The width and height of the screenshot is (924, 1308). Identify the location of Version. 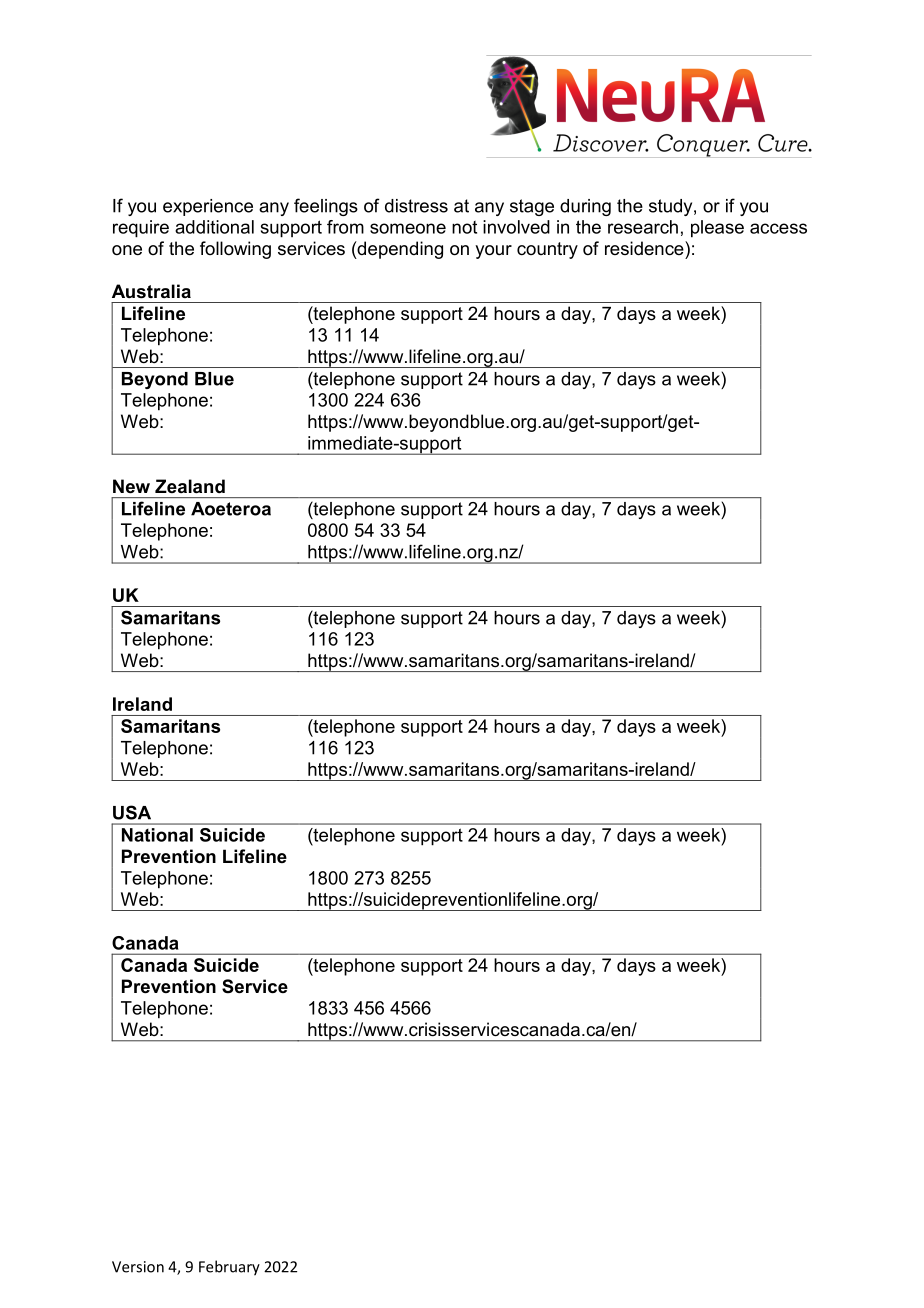
(138, 1267).
